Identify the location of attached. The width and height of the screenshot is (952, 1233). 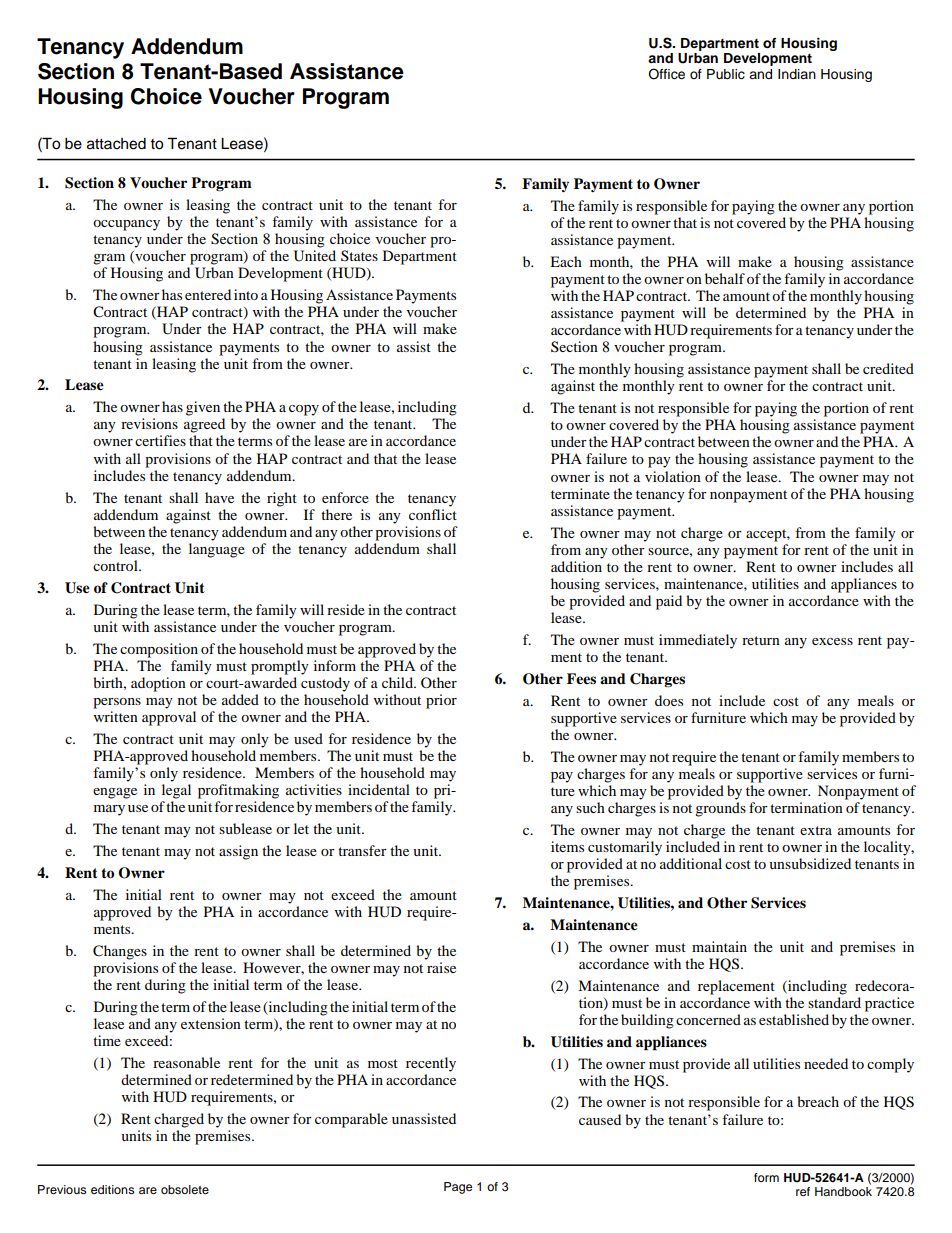
(116, 144).
